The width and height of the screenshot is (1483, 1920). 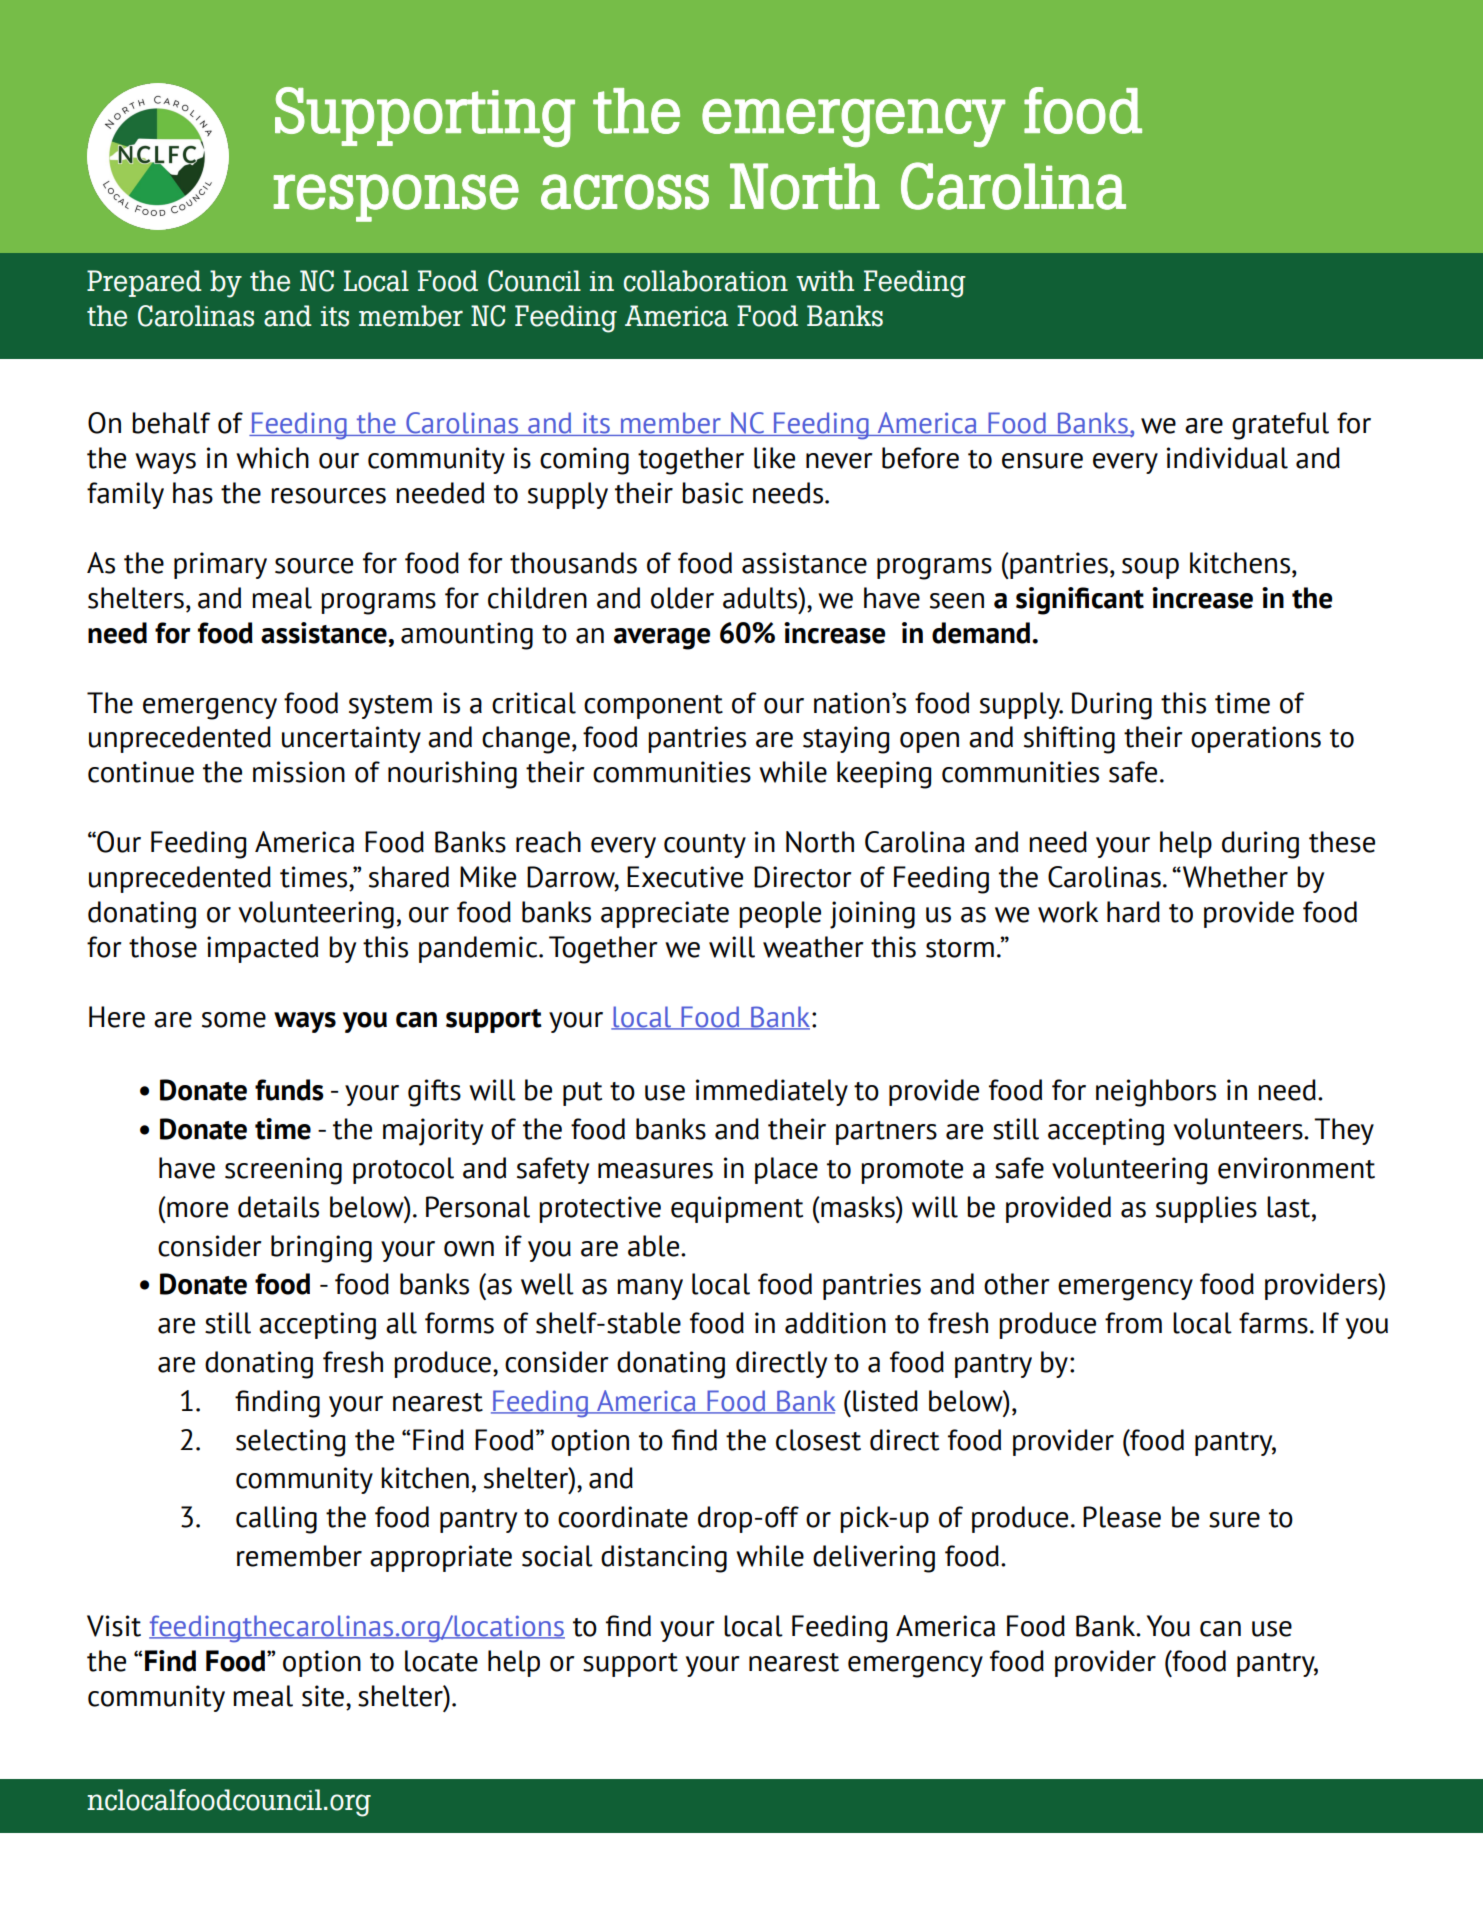 I want to click on hard, so click(x=1133, y=912).
